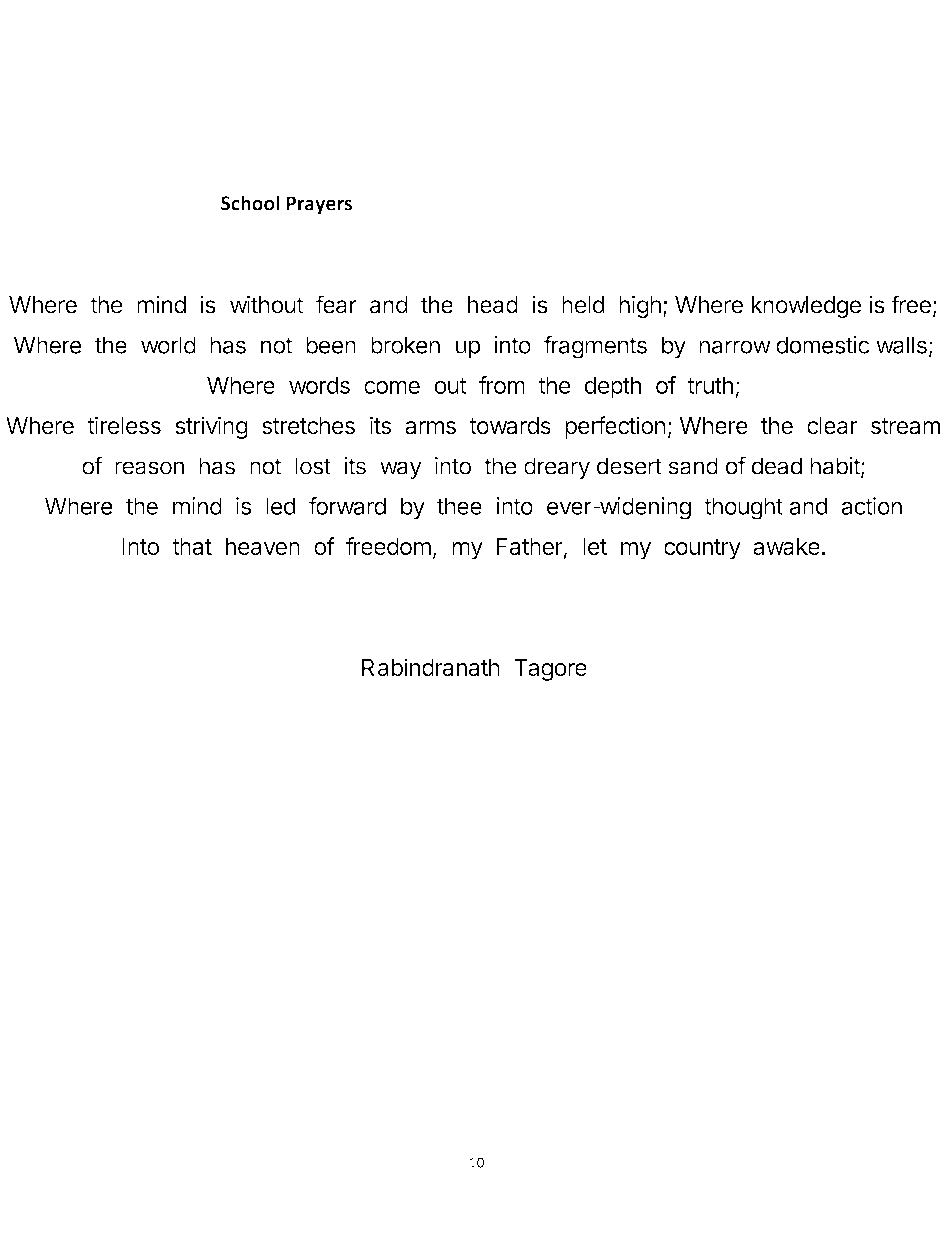 Image resolution: width=952 pixels, height=1233 pixels. What do you see at coordinates (319, 205) in the screenshot?
I see `Prayers` at bounding box center [319, 205].
